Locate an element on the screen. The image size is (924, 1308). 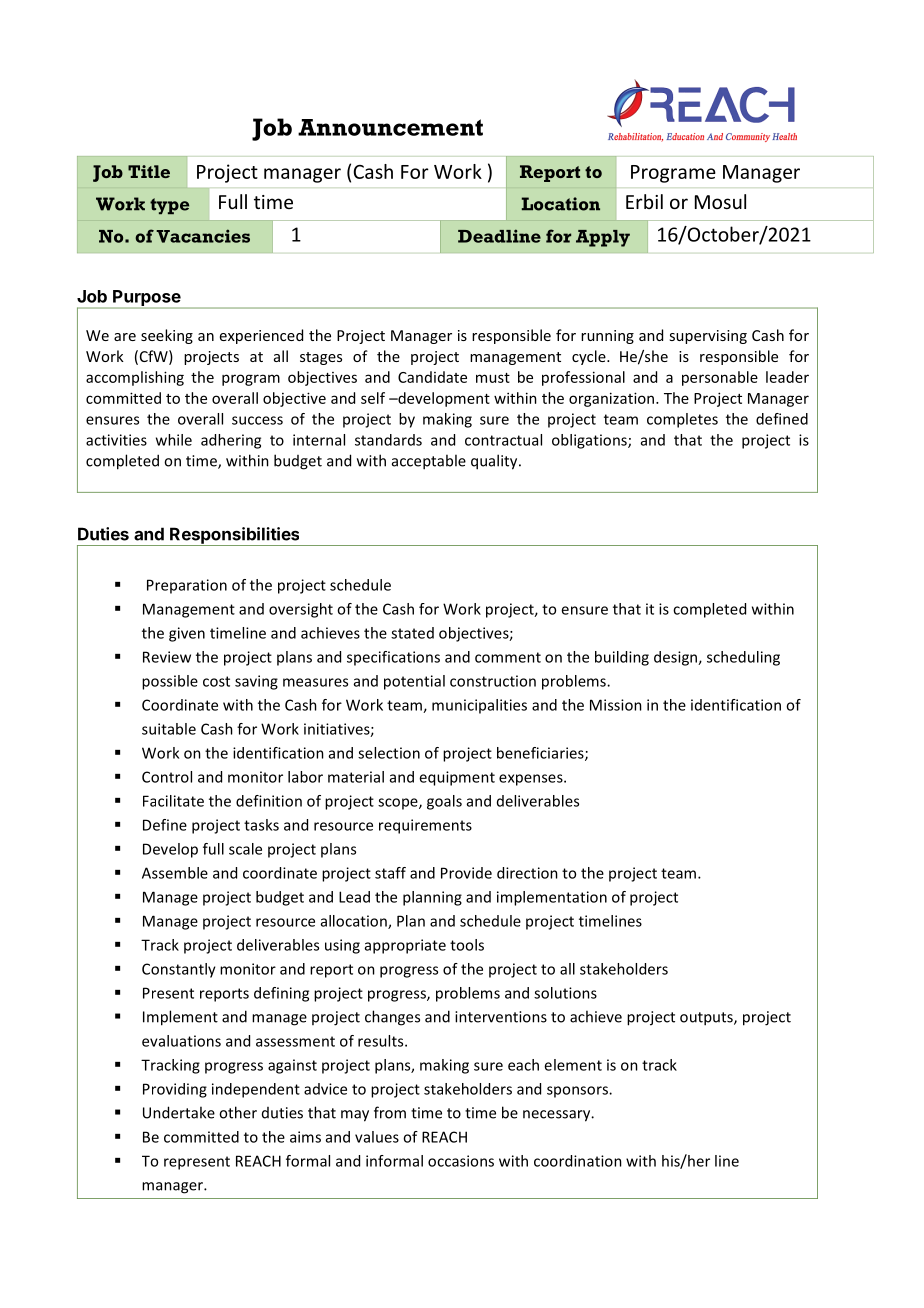
Candidate is located at coordinates (432, 377).
